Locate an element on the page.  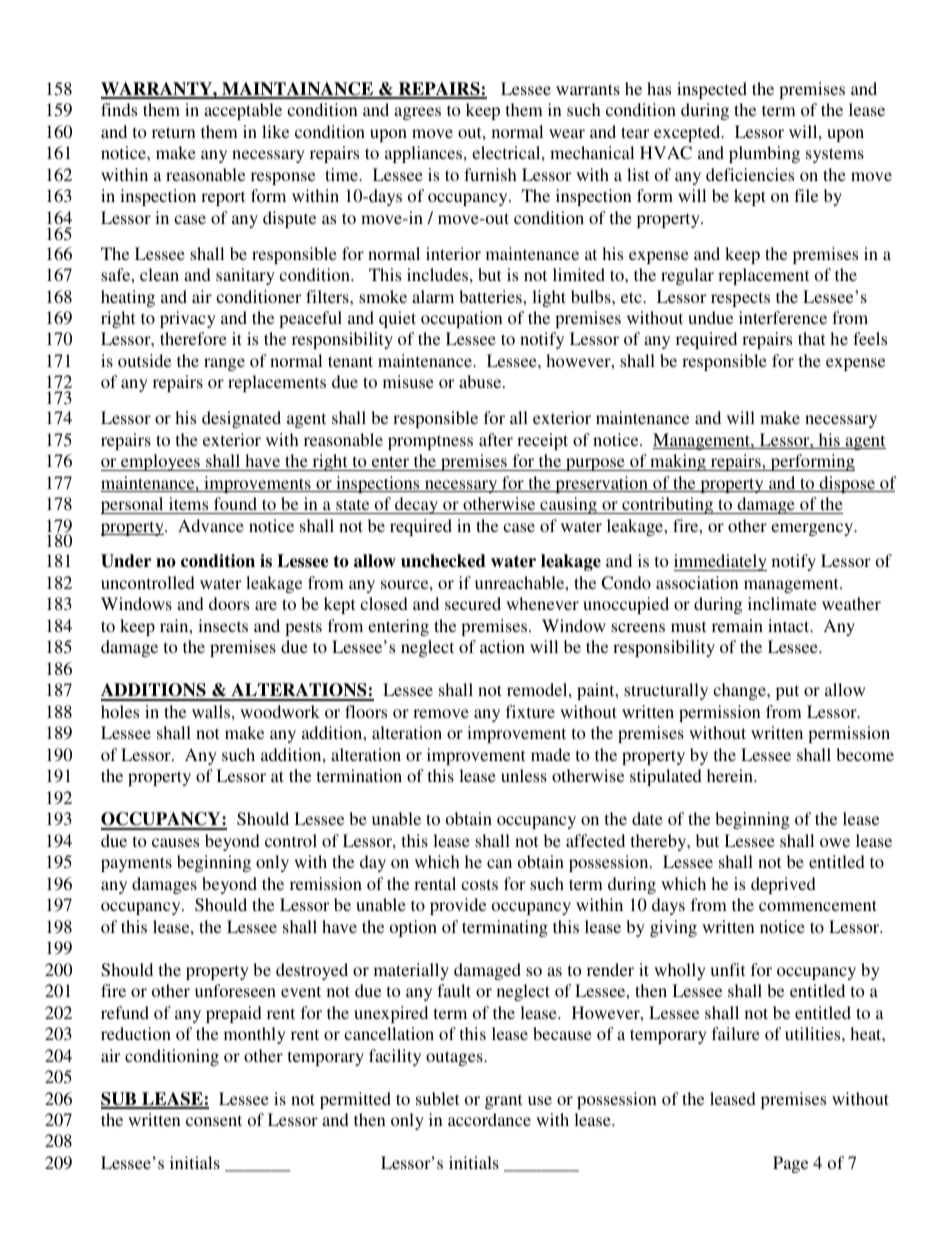
plumbing is located at coordinates (764, 154).
